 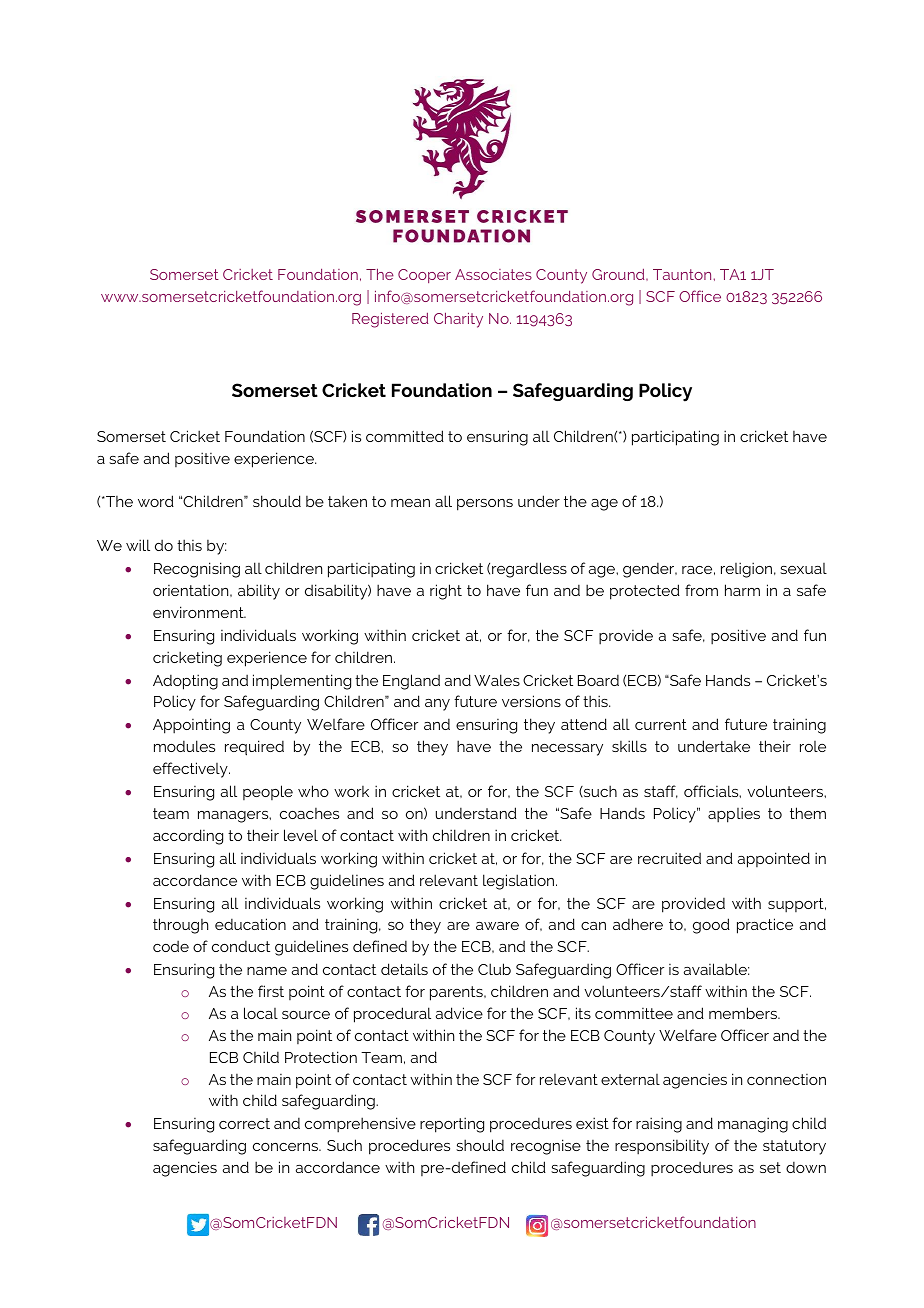 What do you see at coordinates (520, 882) in the screenshot?
I see `legislation` at bounding box center [520, 882].
